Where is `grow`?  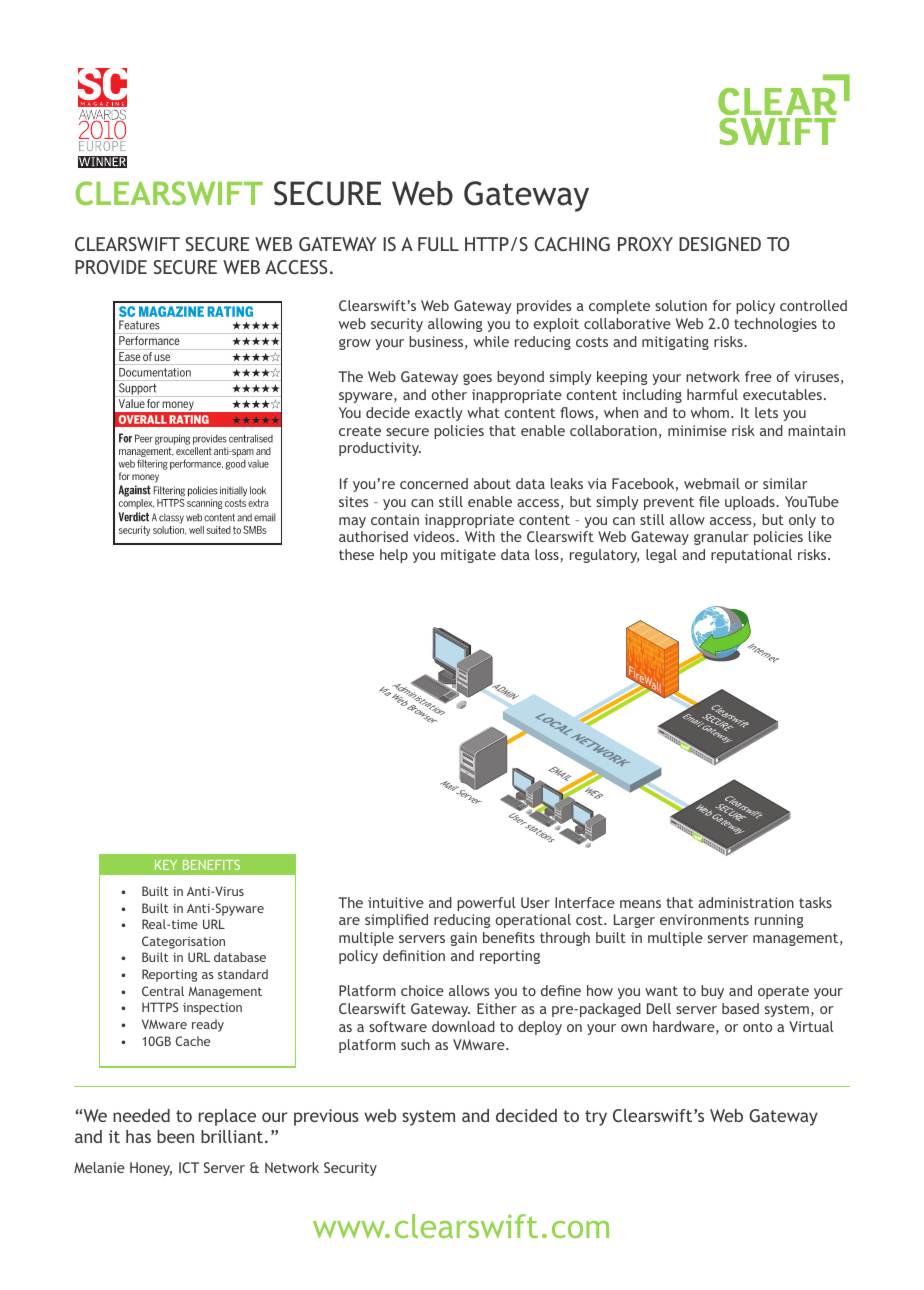
grow is located at coordinates (355, 344).
